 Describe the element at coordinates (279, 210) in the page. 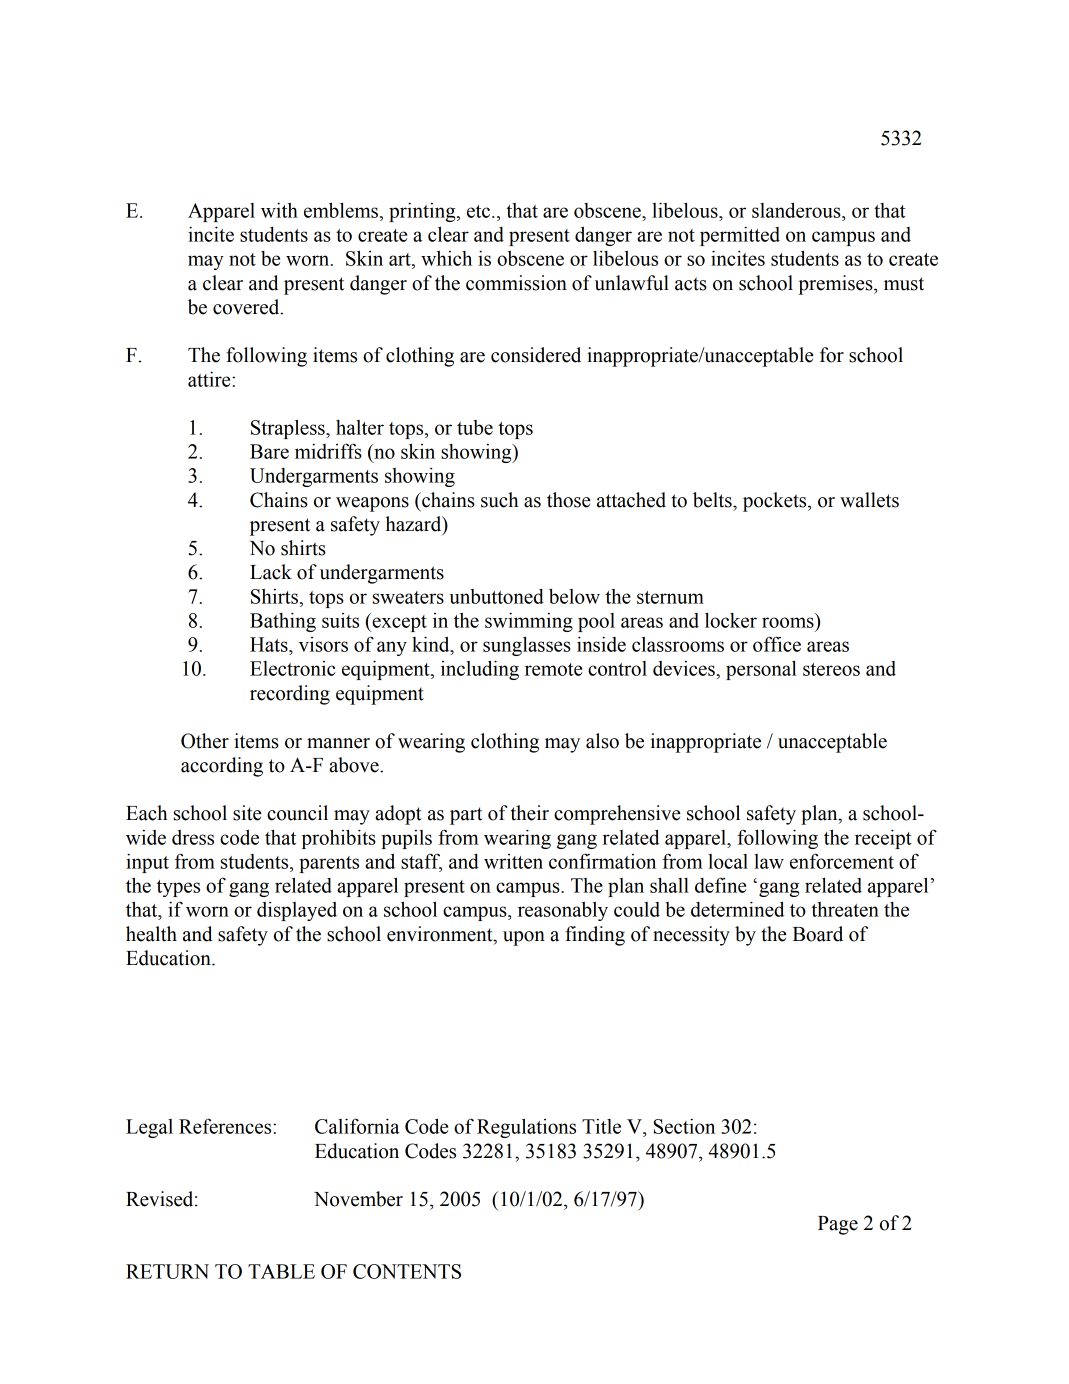

I see `with` at that location.
